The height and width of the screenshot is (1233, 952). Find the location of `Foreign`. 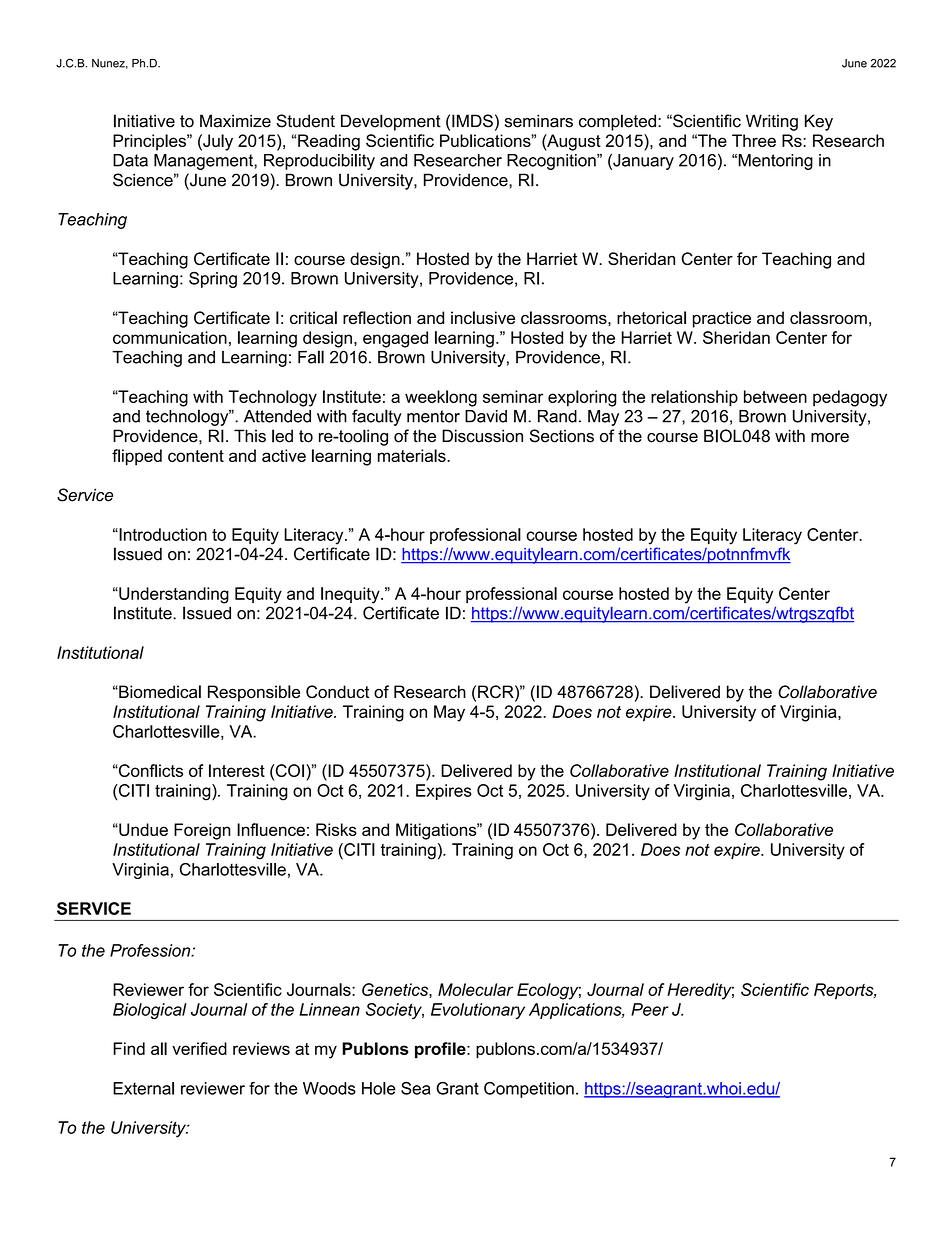

Foreign is located at coordinates (202, 831).
